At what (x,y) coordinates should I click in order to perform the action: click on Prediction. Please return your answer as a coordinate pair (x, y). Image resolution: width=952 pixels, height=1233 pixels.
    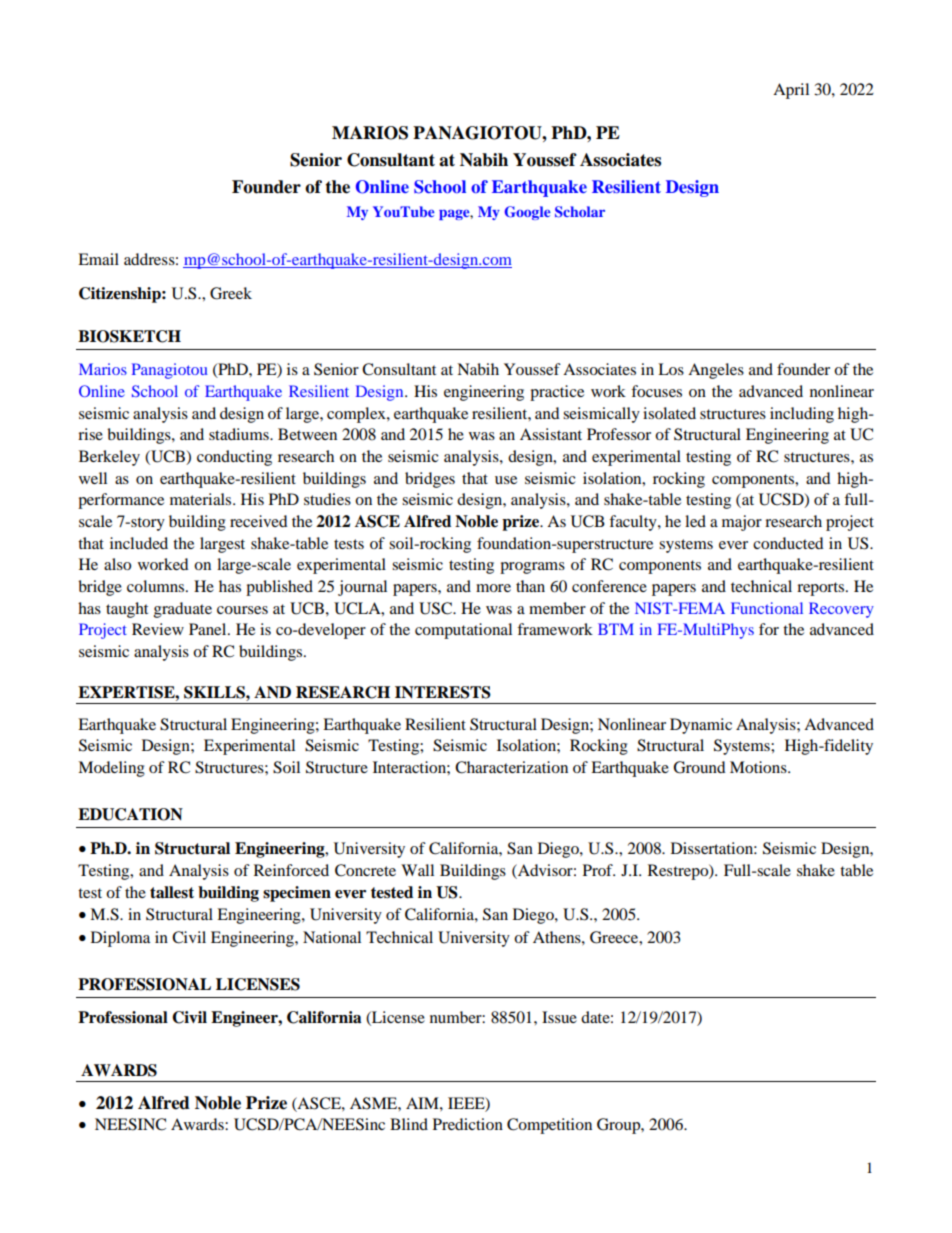
    Looking at the image, I should click on (468, 1124).
